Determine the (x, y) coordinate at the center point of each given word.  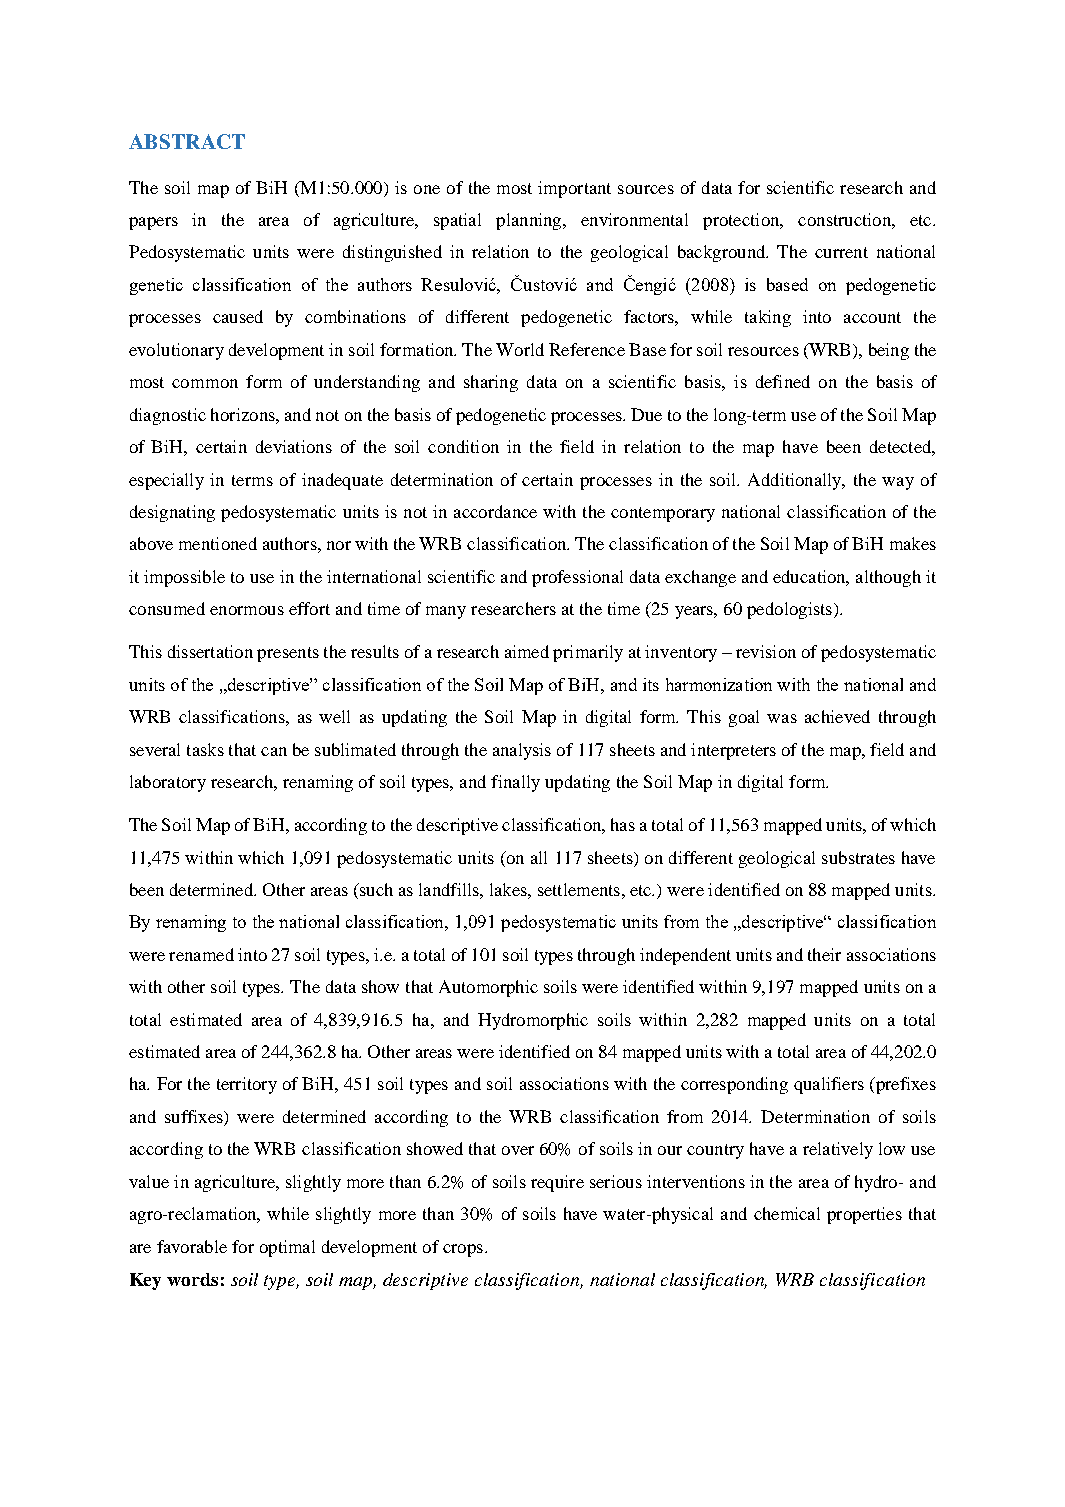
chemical (787, 1213)
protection (742, 221)
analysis (522, 751)
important (574, 189)
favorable (192, 1246)
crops (463, 1250)
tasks (205, 749)
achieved (837, 716)
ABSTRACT (187, 141)
